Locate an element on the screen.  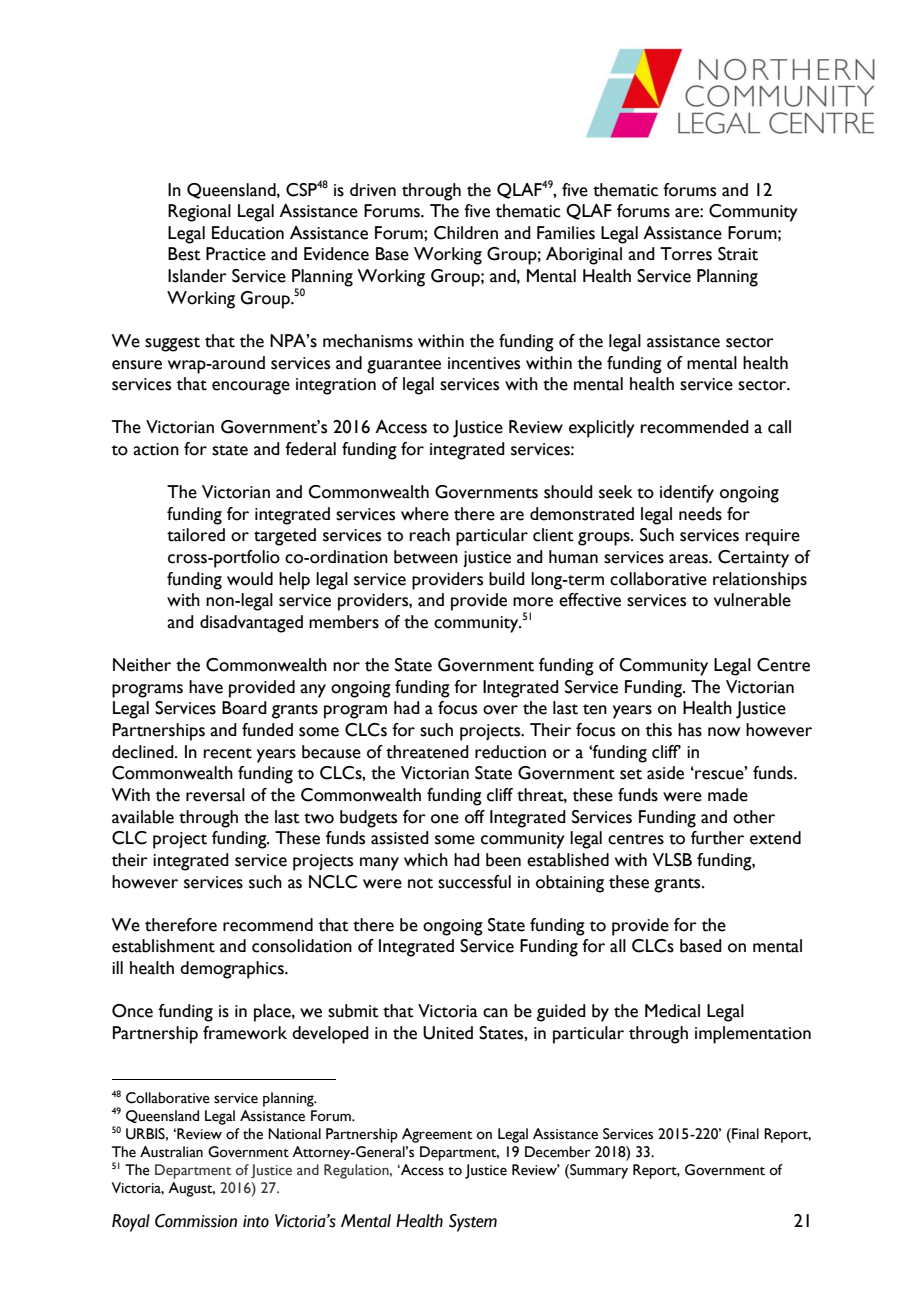
United is located at coordinates (448, 1033).
